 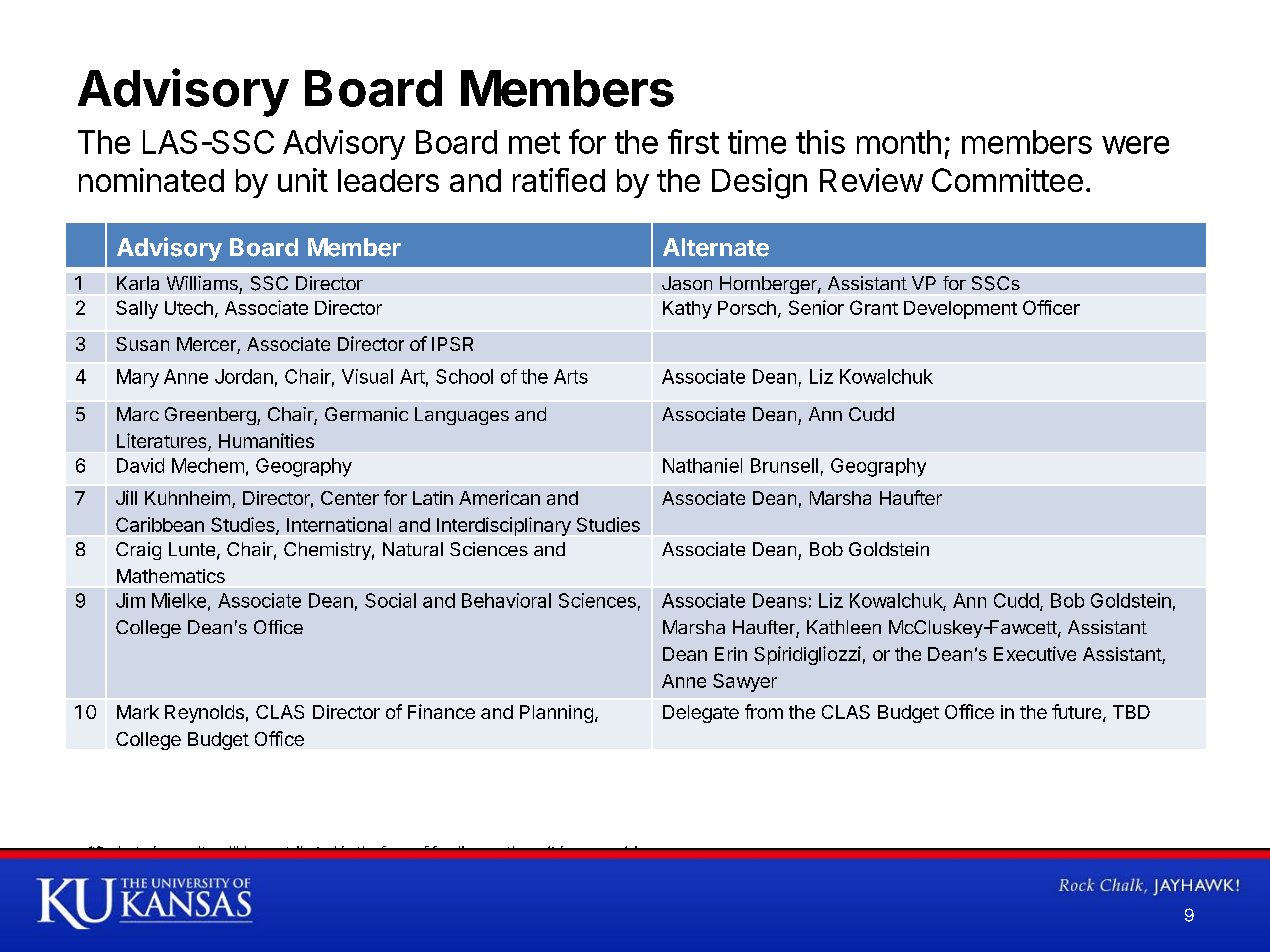 What do you see at coordinates (702, 465) in the image?
I see `Nathaniel` at bounding box center [702, 465].
